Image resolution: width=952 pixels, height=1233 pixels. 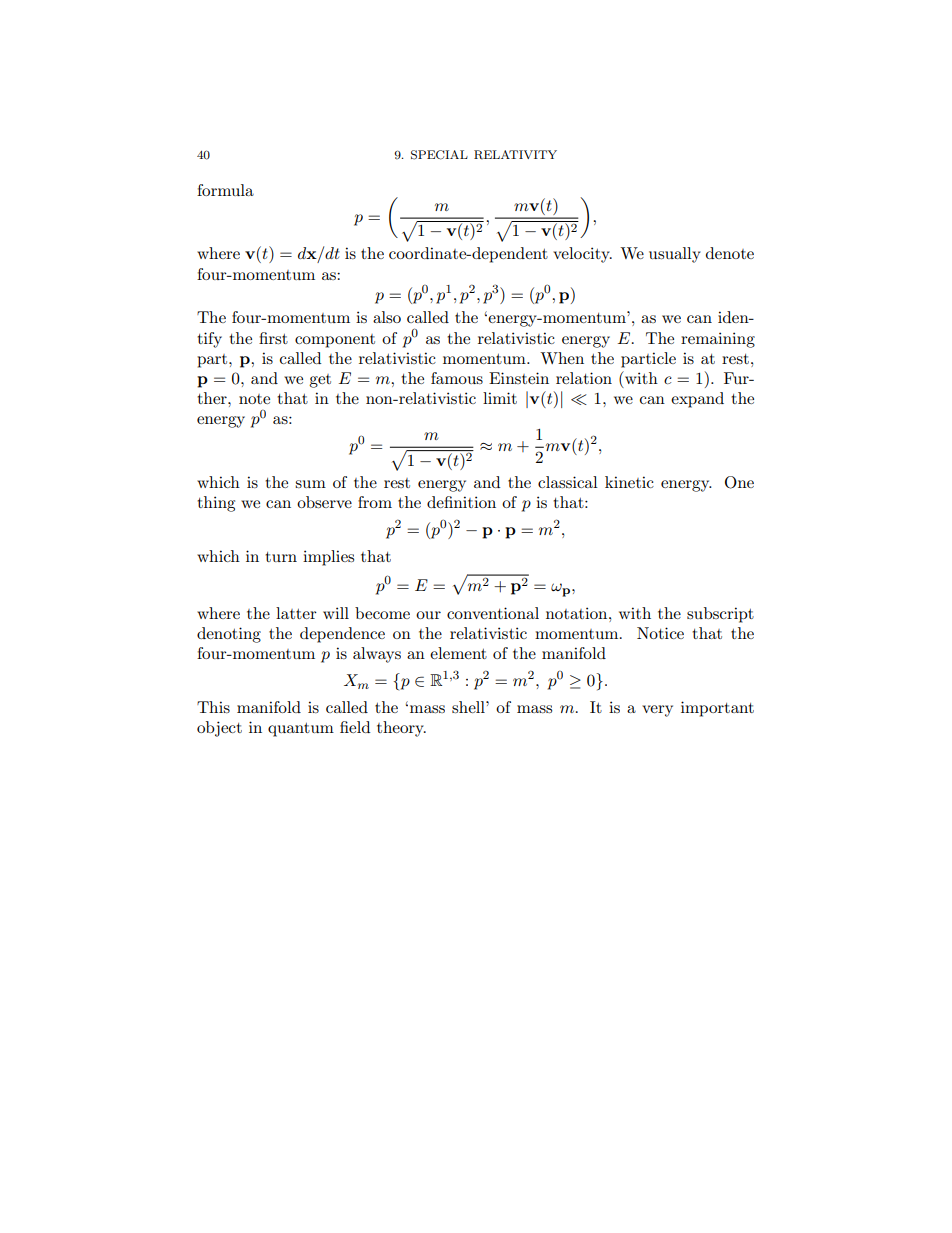 I want to click on shell, so click(x=469, y=707).
